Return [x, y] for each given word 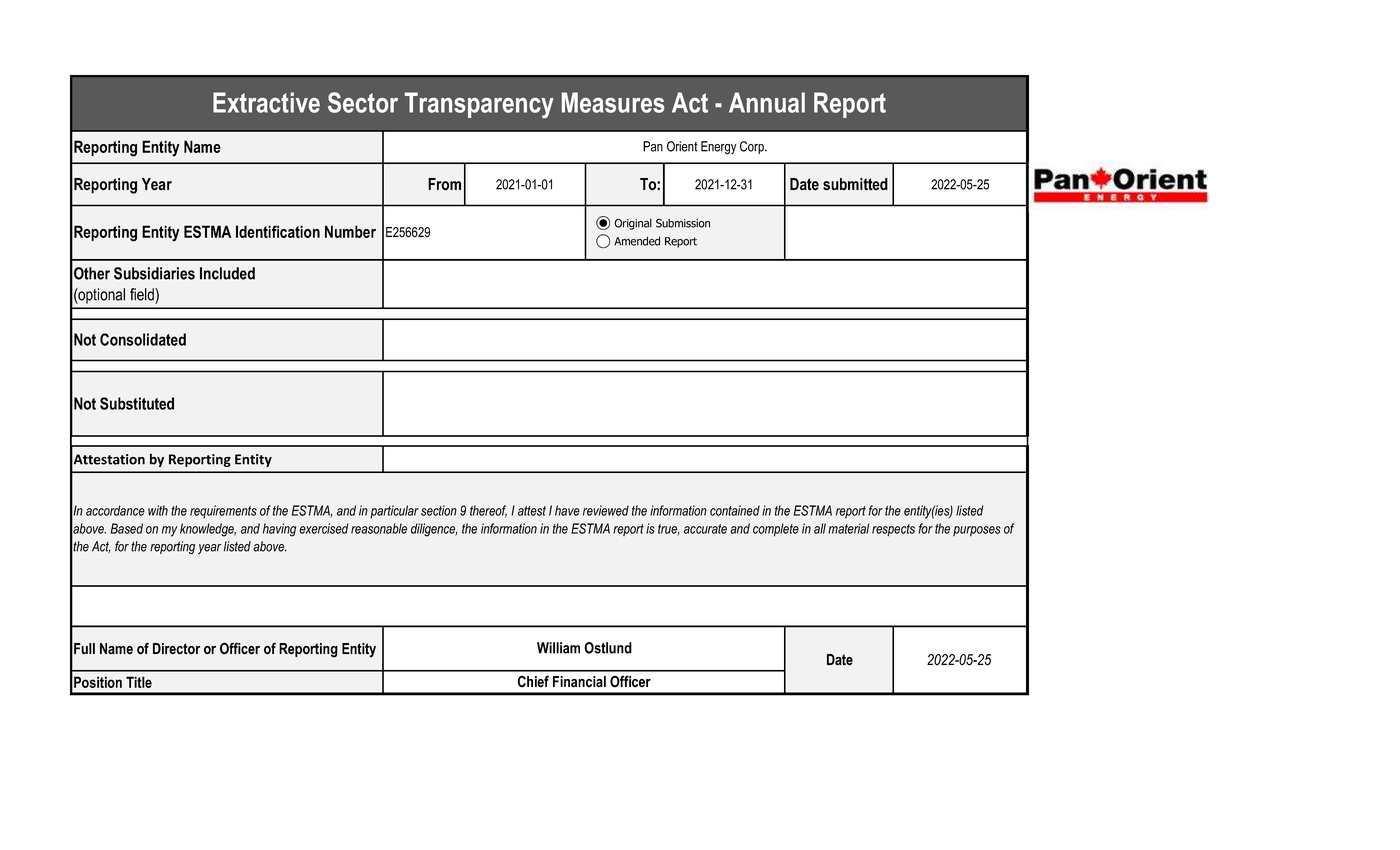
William [558, 648]
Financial [579, 682]
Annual [767, 102]
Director [176, 649]
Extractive [266, 102]
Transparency [479, 105]
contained [735, 510]
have [567, 510]
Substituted [137, 403]
